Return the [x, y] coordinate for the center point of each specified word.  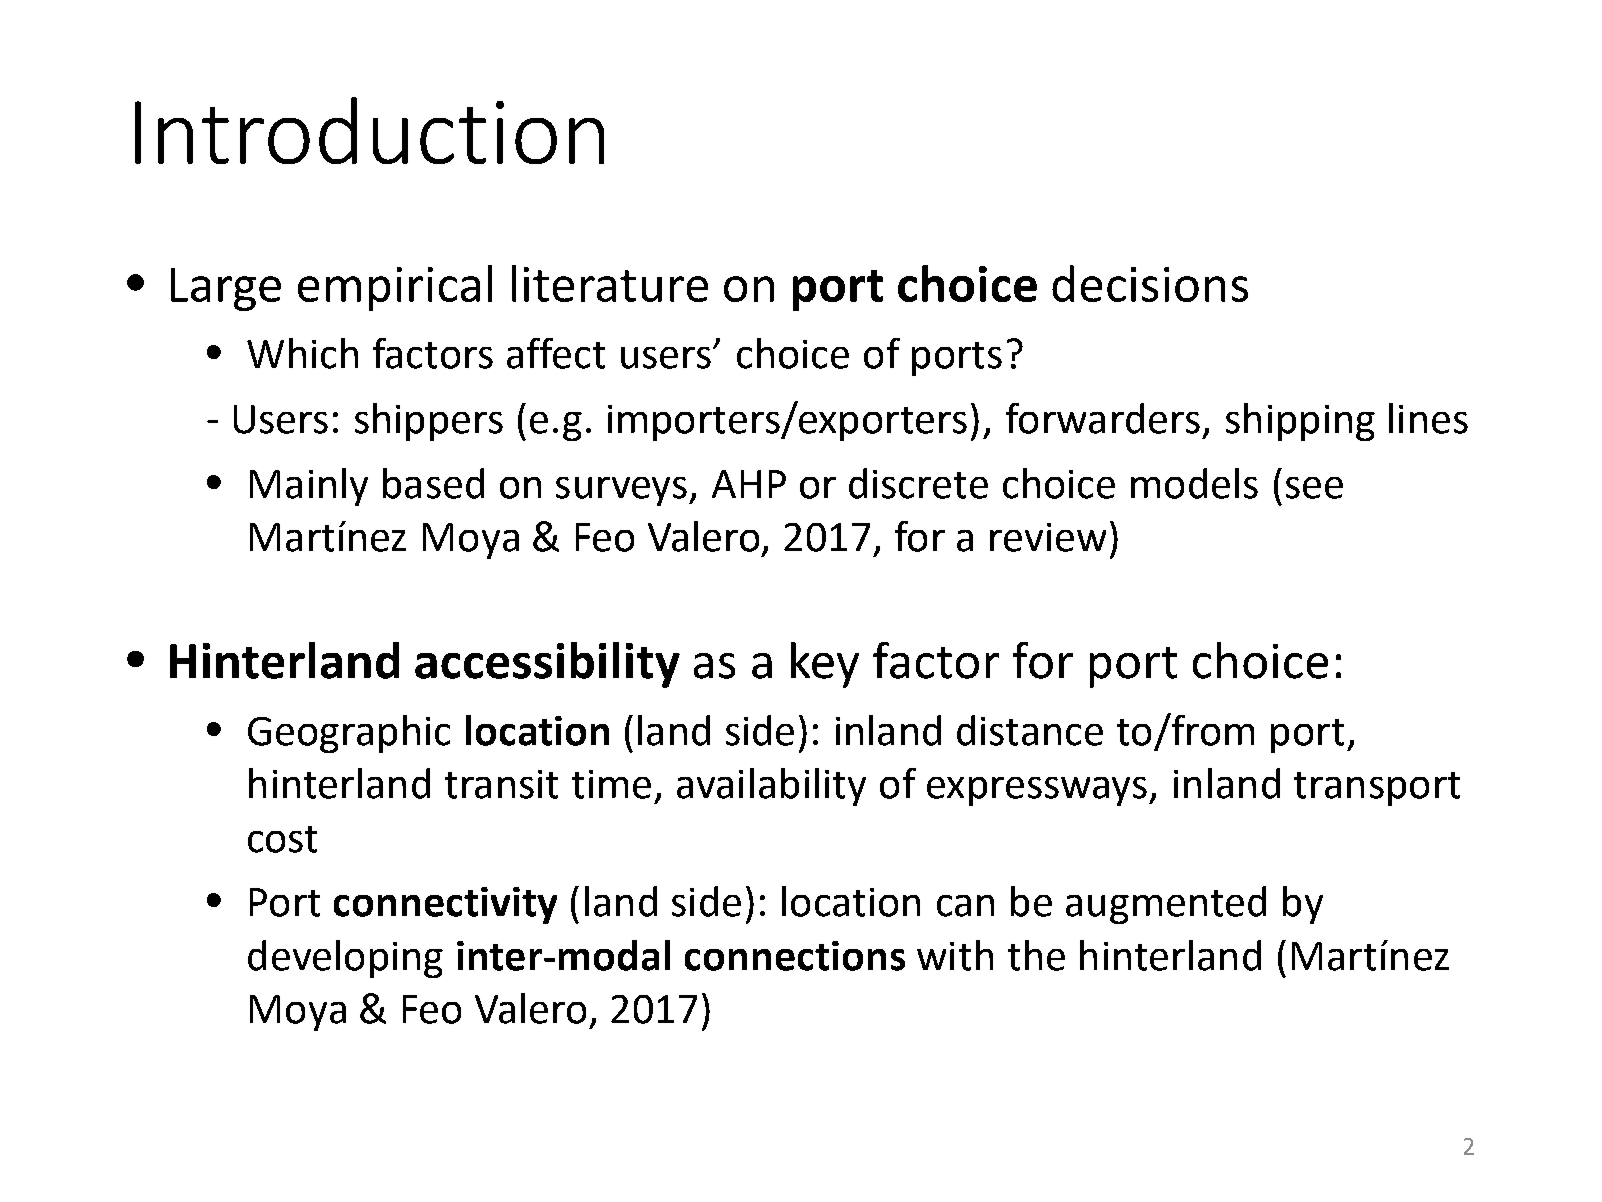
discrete [918, 483]
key [825, 665]
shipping [1300, 422]
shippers [429, 422]
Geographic [349, 734]
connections [795, 956]
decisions [1150, 283]
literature [610, 283]
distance [1030, 730]
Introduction [369, 130]
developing [345, 959]
